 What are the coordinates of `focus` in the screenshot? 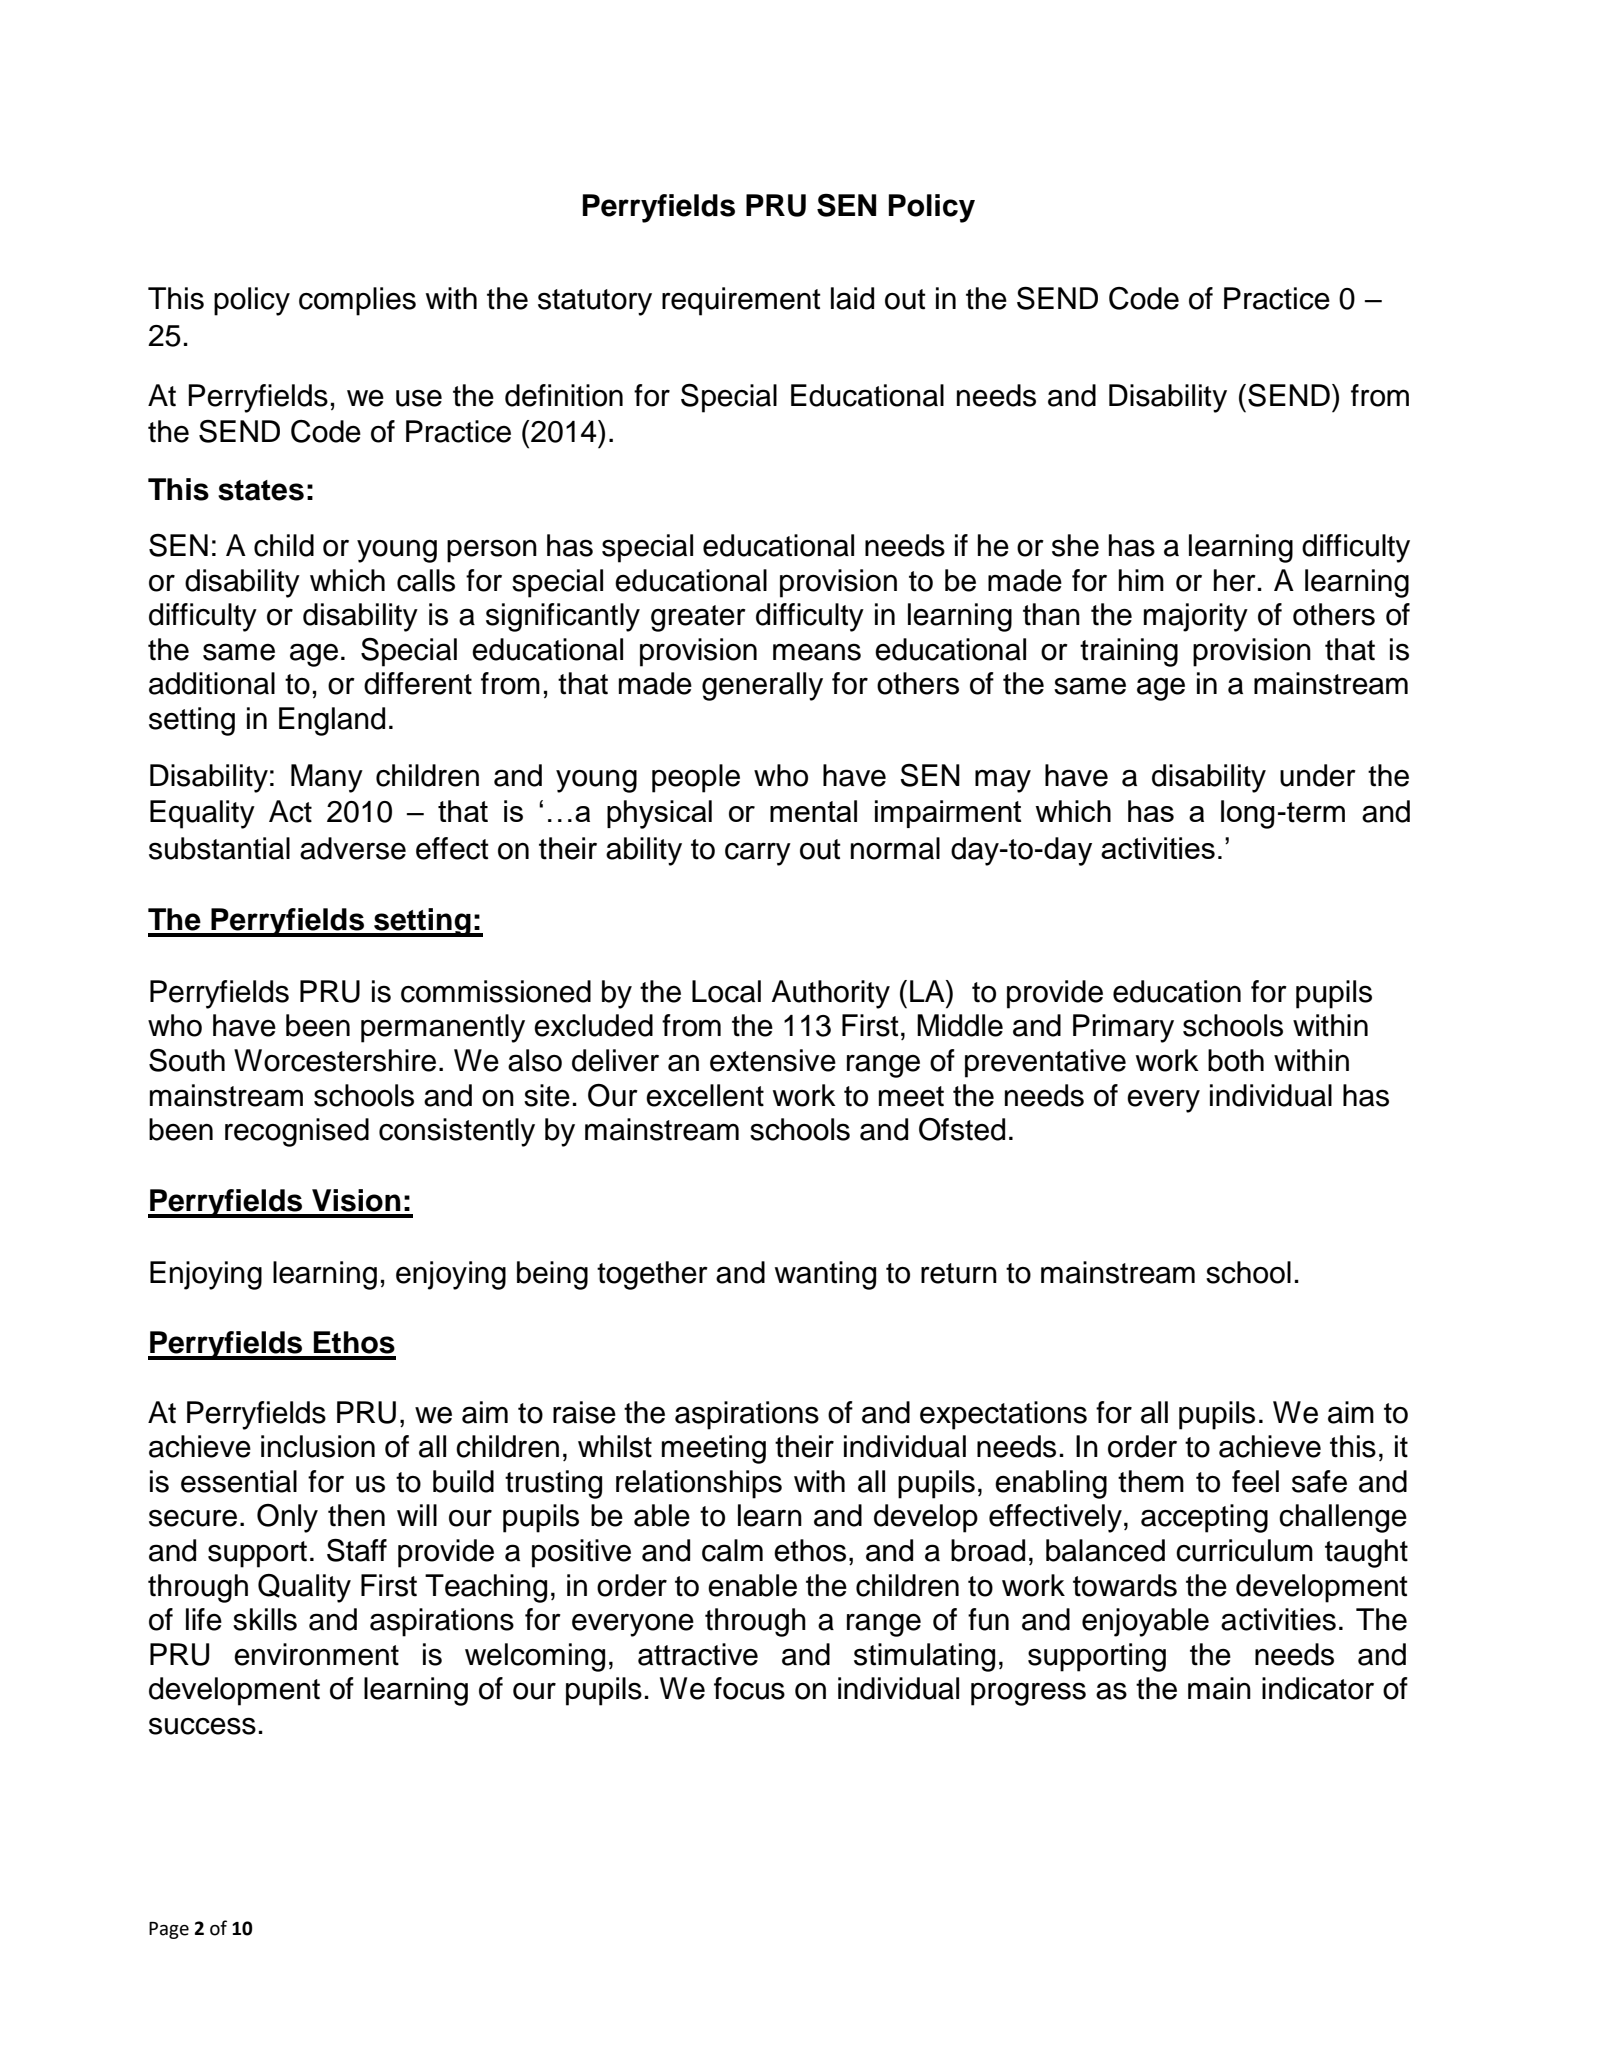 It's located at (749, 1688).
